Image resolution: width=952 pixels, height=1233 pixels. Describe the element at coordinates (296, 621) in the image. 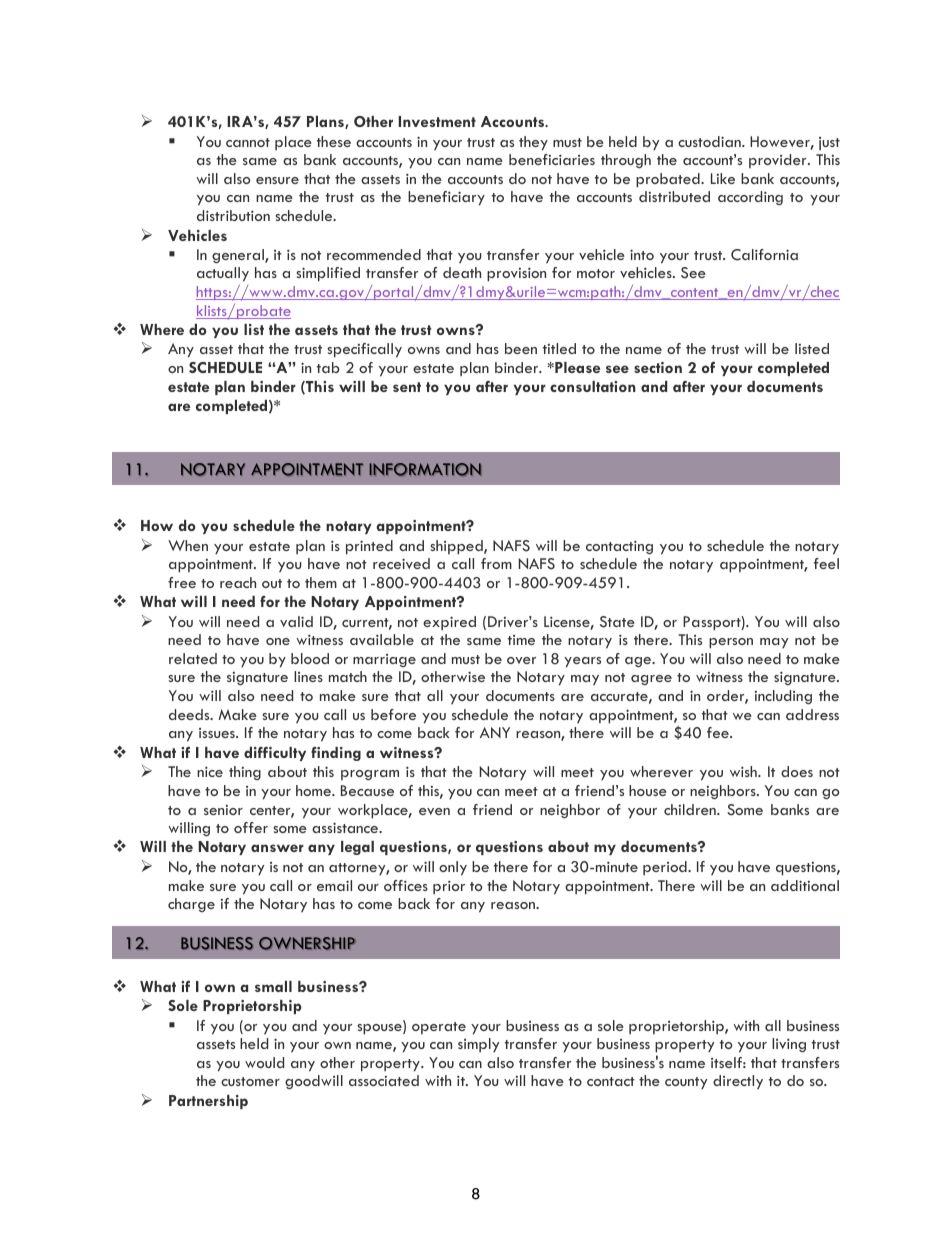

I see `valid` at that location.
